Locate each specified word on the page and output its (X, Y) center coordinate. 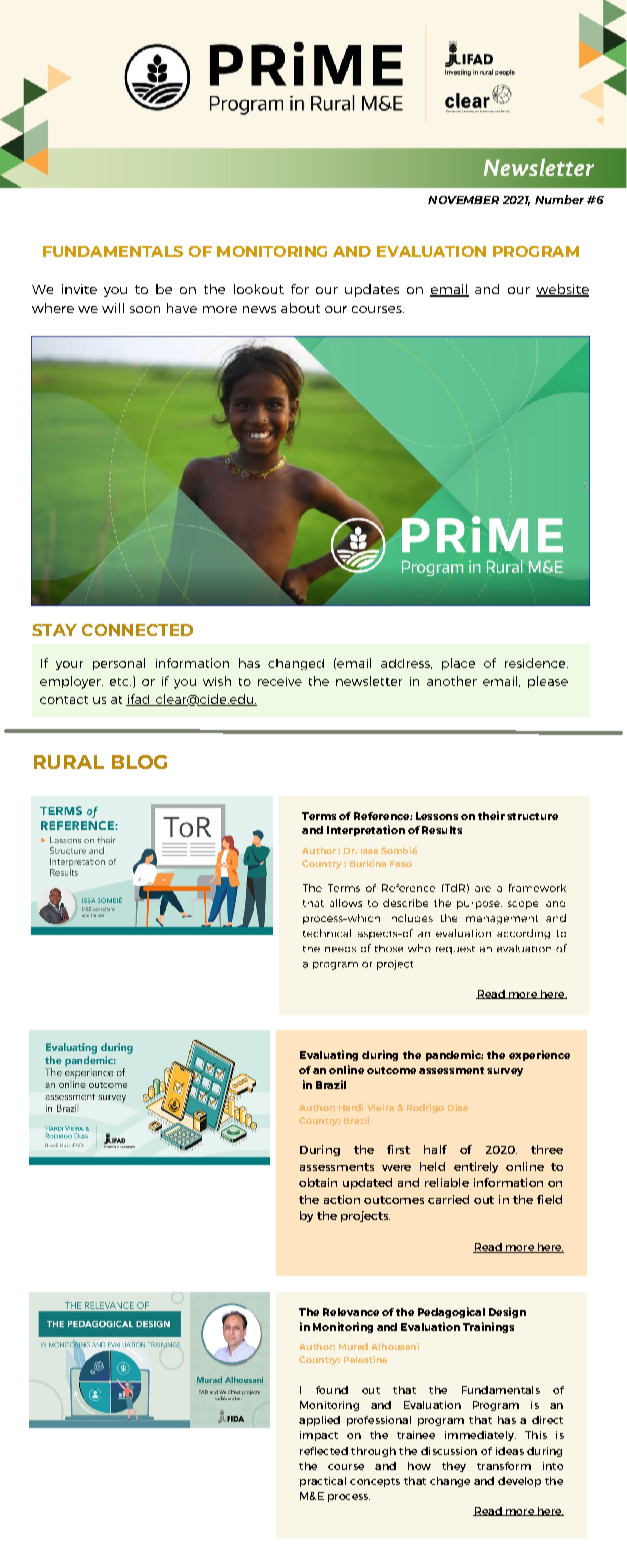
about (300, 308)
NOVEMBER (463, 200)
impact (319, 1436)
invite (79, 289)
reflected (324, 1451)
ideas (510, 1451)
